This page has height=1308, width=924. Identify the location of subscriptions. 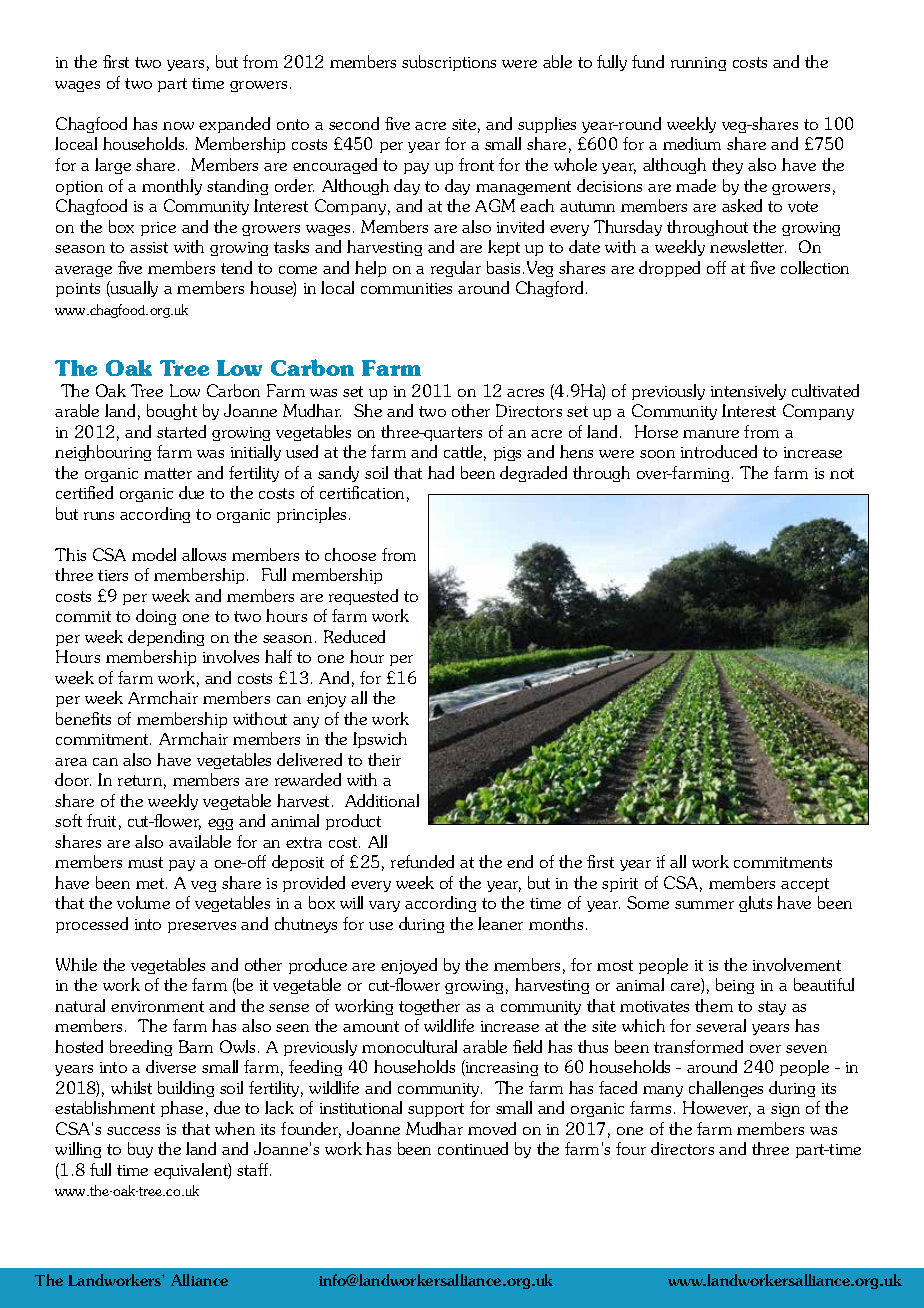
(449, 63).
